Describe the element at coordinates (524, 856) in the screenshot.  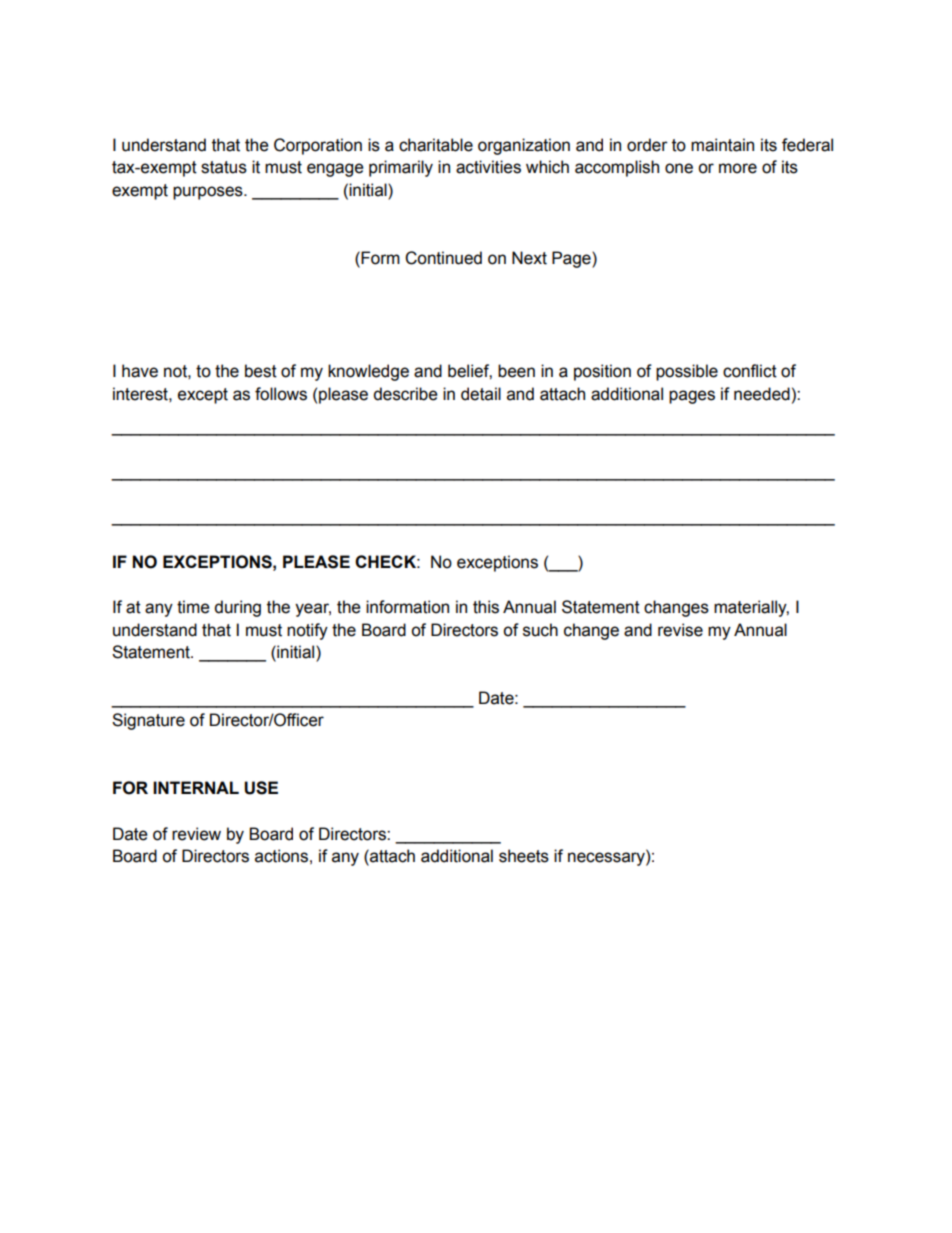
I see `sheets` at that location.
